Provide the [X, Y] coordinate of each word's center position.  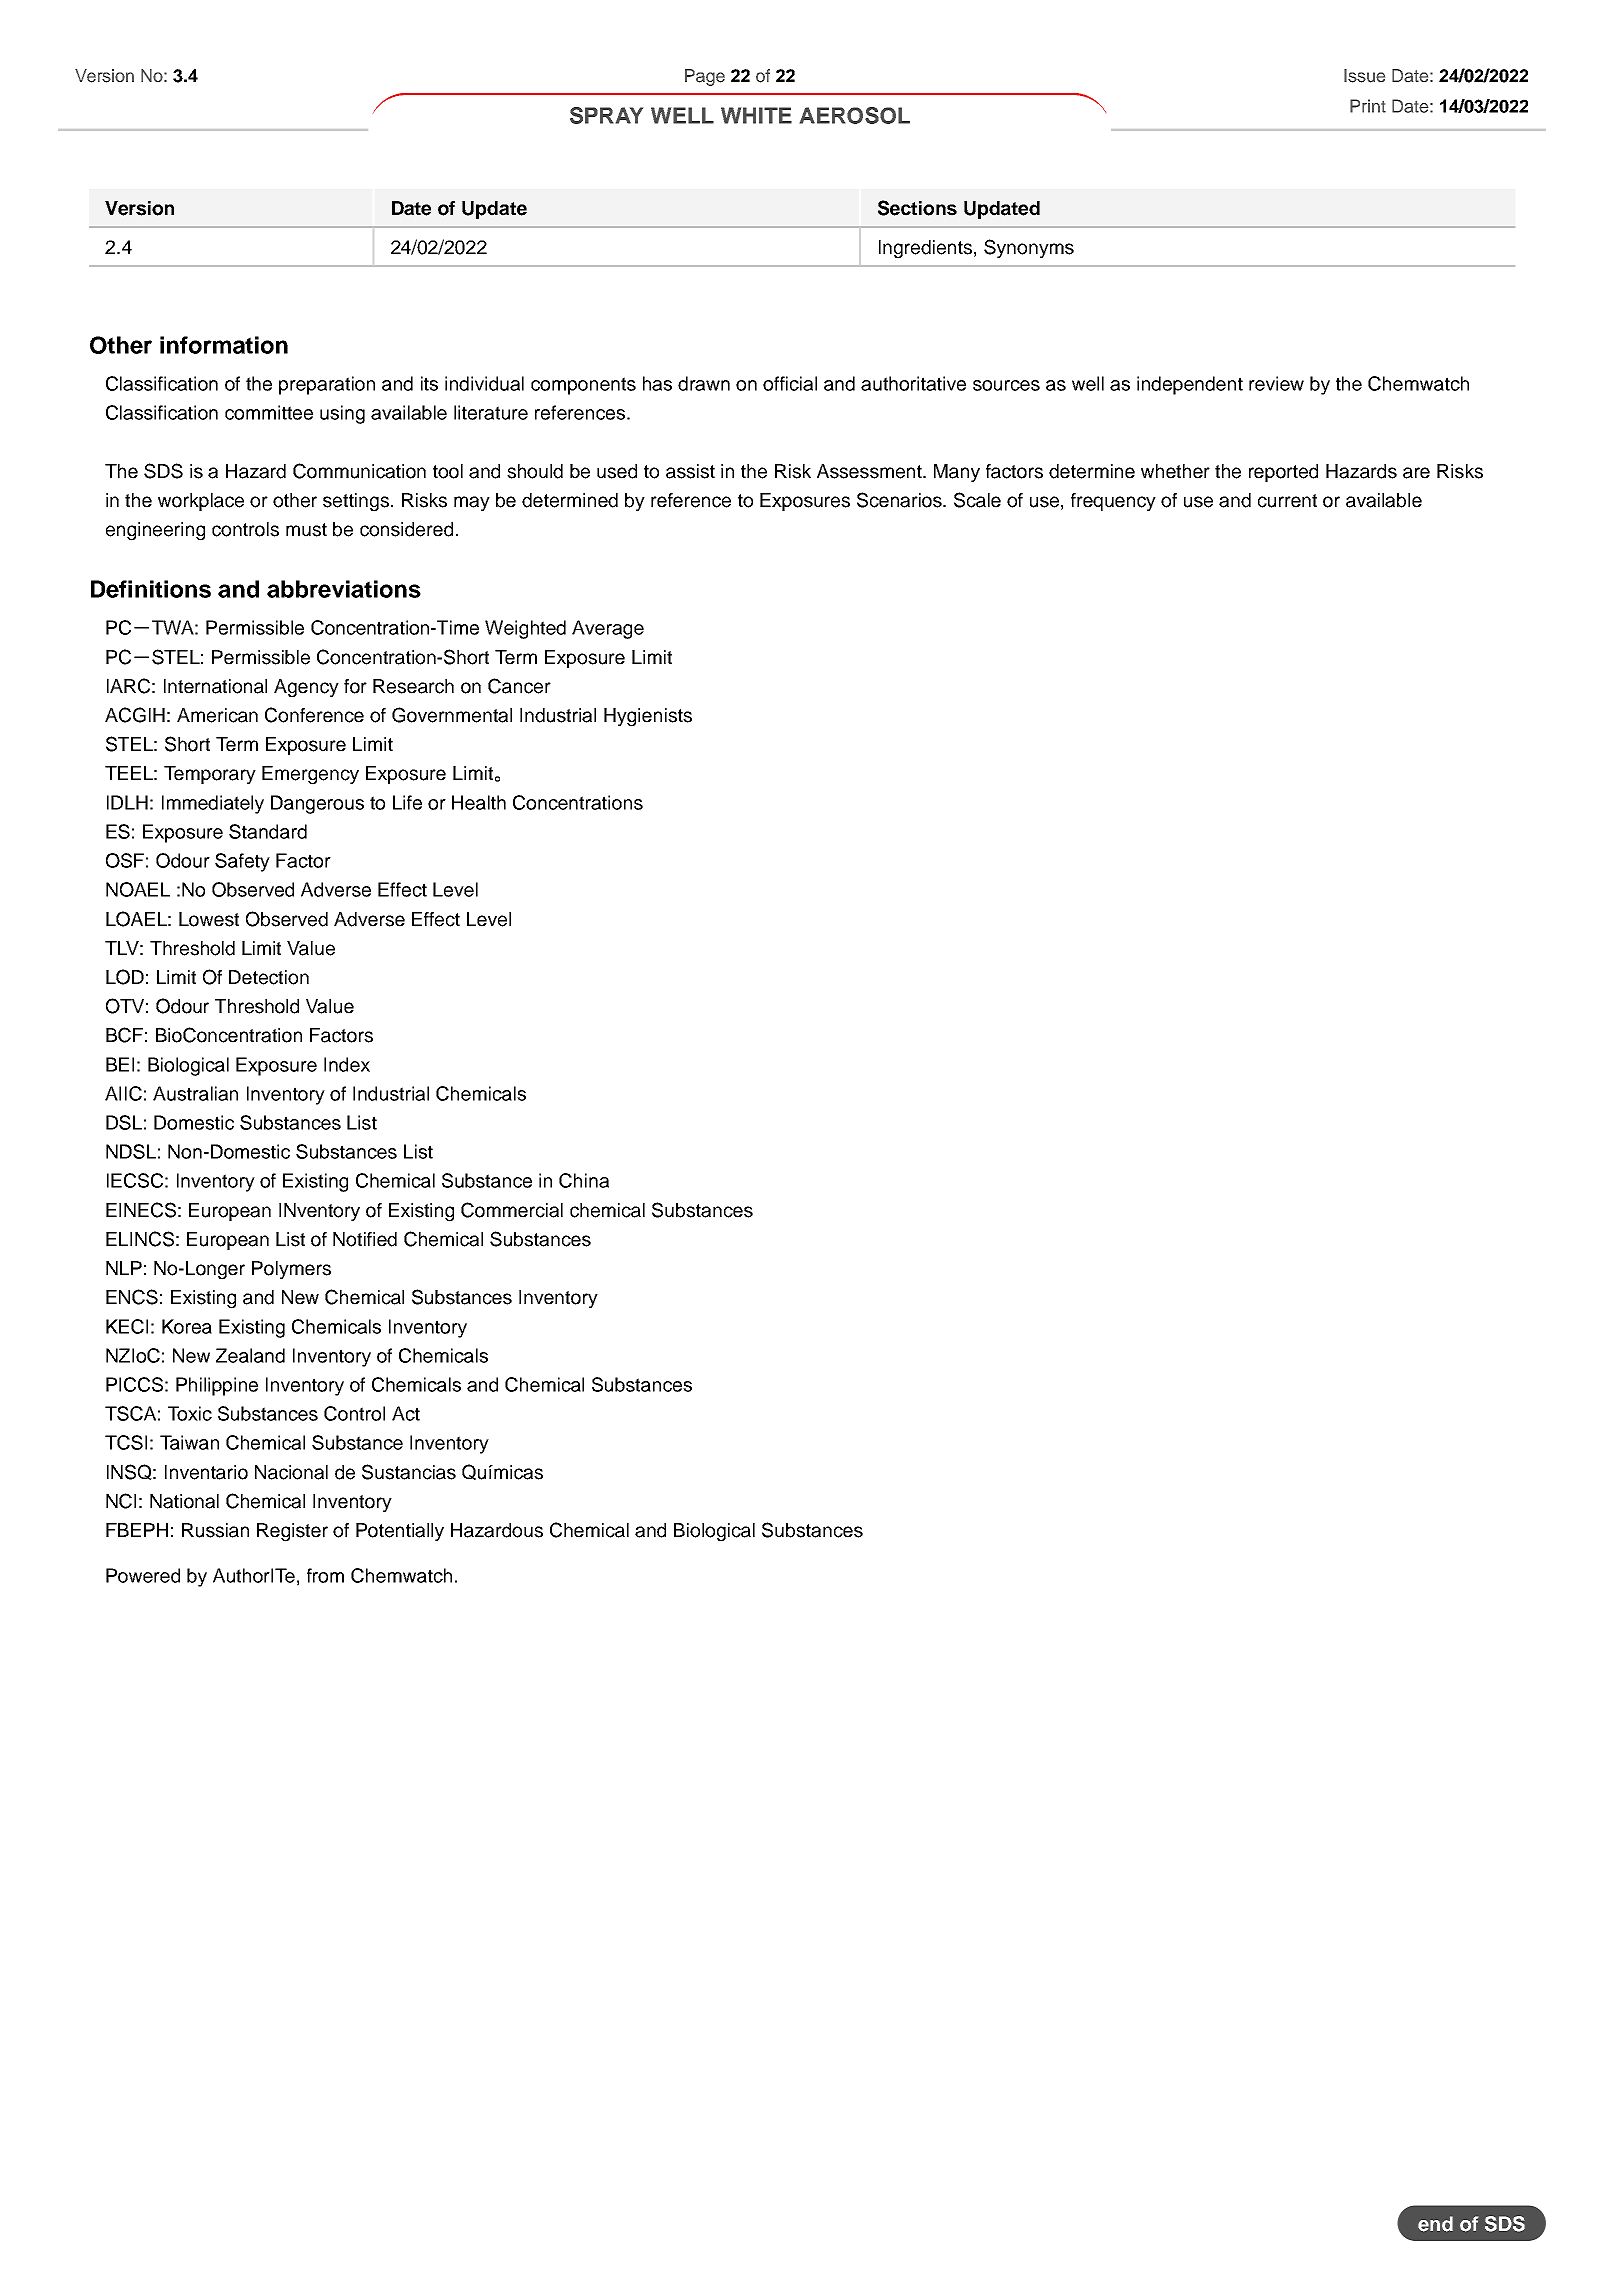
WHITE [756, 115]
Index [347, 1064]
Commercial [512, 1210]
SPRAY [606, 115]
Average [608, 629]
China [584, 1180]
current [1287, 501]
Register [292, 1532]
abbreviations [344, 589]
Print [1368, 106]
